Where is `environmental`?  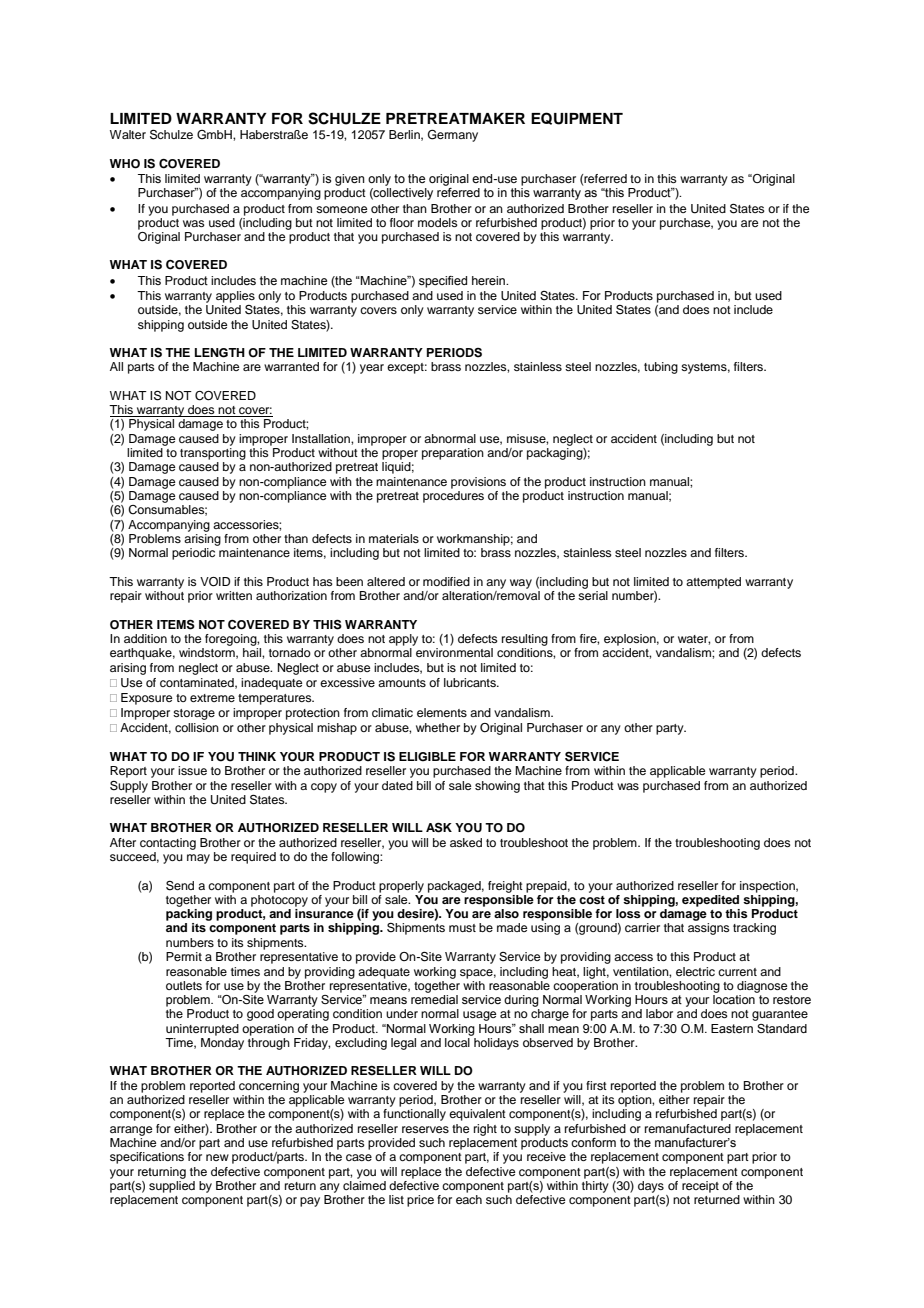 environmental is located at coordinates (454, 652).
